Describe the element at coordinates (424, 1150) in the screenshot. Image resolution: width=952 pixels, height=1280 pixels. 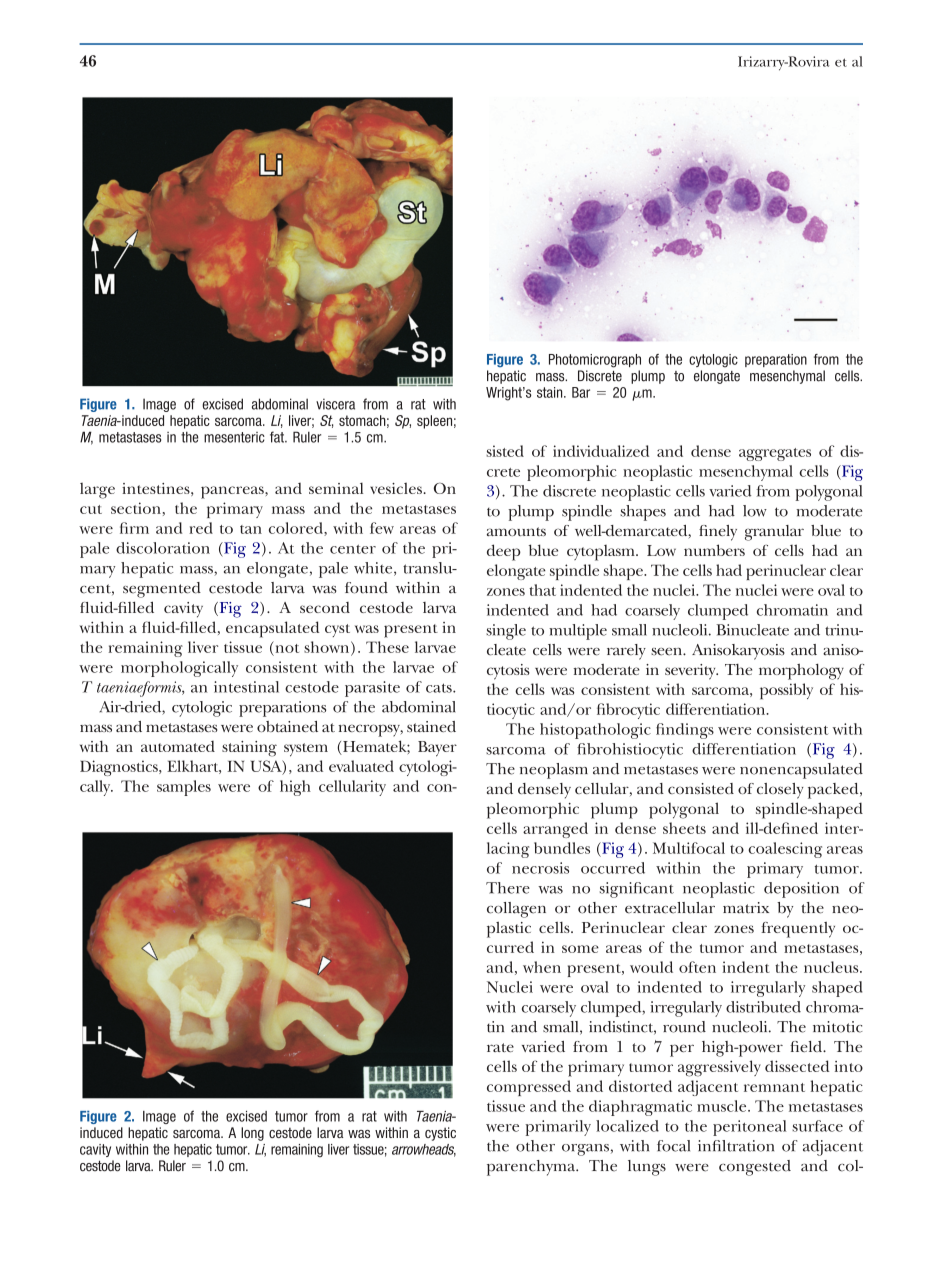
I see `arrowheads` at that location.
